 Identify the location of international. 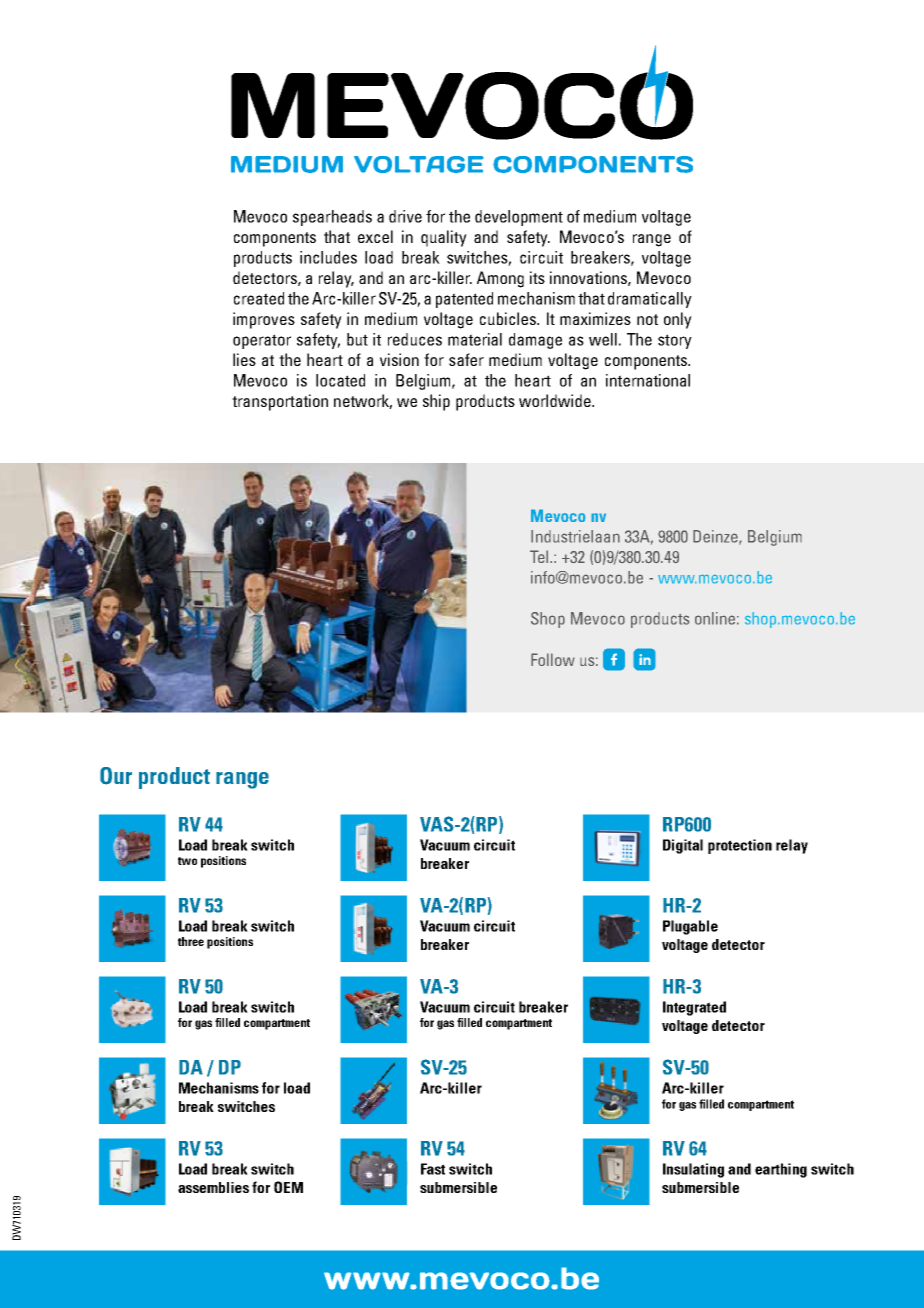
(648, 380).
